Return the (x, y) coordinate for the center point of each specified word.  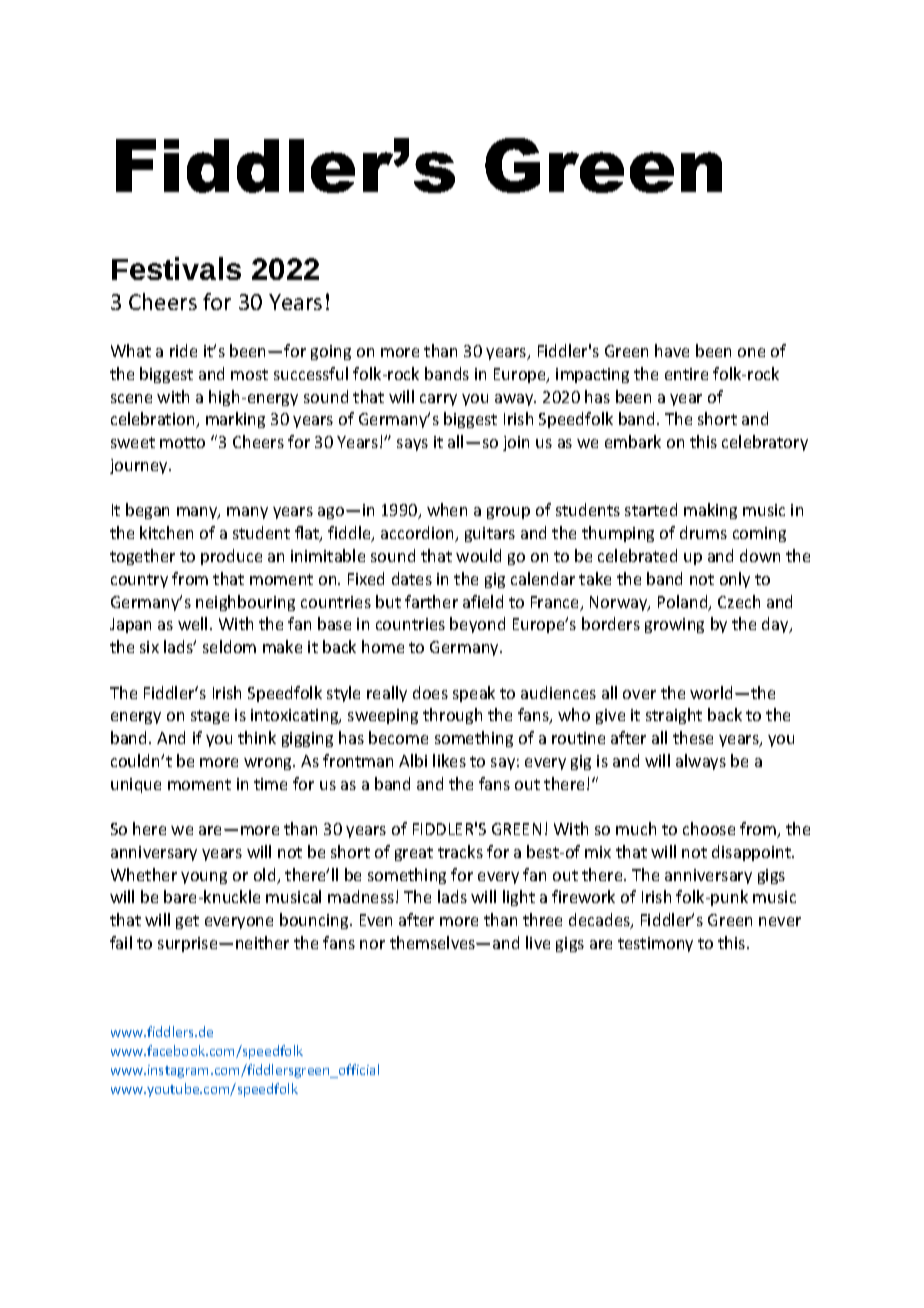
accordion (419, 534)
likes (449, 760)
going (331, 352)
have (672, 350)
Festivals (176, 268)
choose (709, 828)
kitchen (166, 532)
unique (136, 785)
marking (235, 420)
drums (703, 532)
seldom (229, 646)
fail (121, 942)
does (430, 692)
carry (438, 400)
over (639, 694)
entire (686, 374)
